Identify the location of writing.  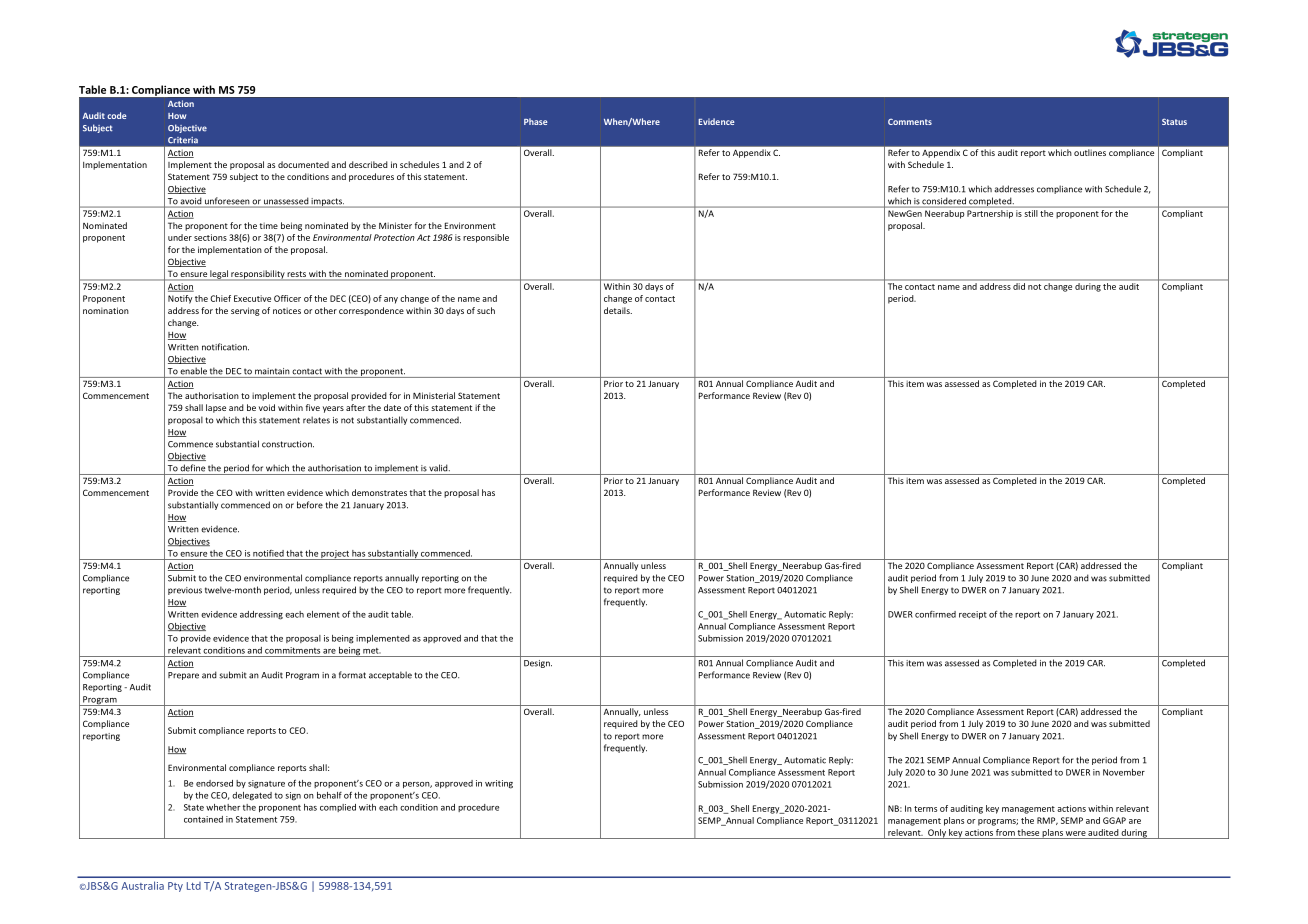
(499, 784).
